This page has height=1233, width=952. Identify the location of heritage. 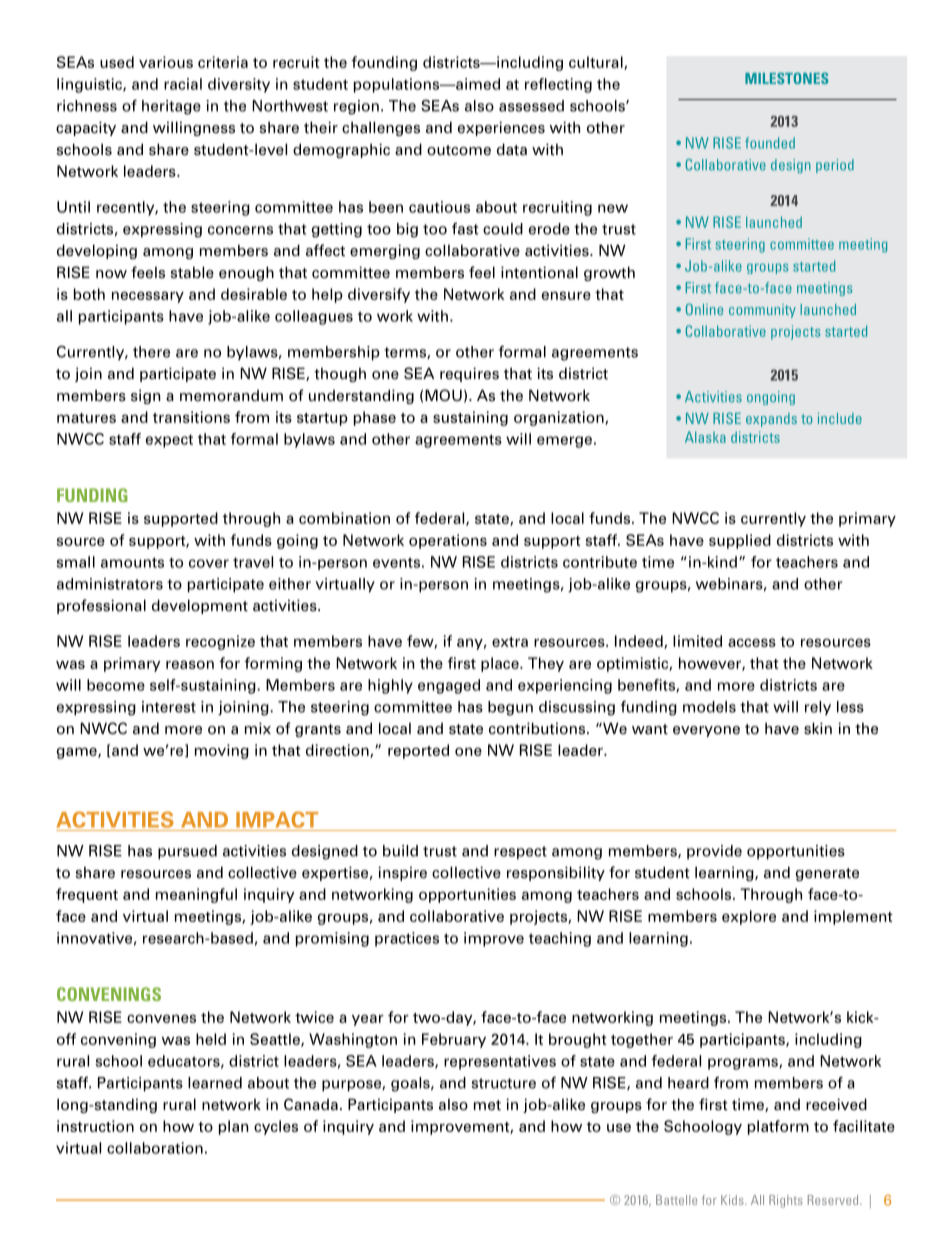
(171, 107).
